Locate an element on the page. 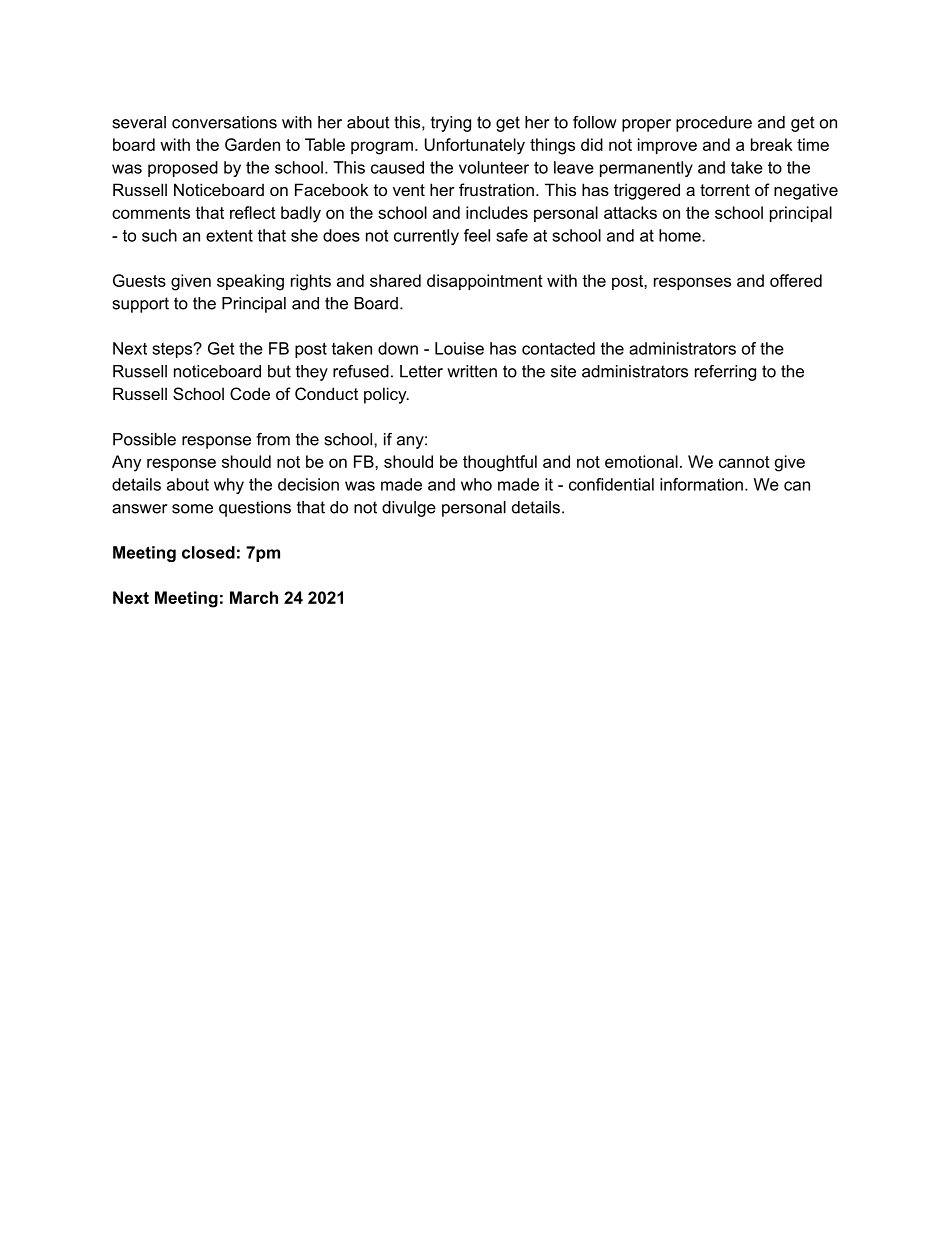 The height and width of the document is (1233, 952). cannot is located at coordinates (744, 462).
